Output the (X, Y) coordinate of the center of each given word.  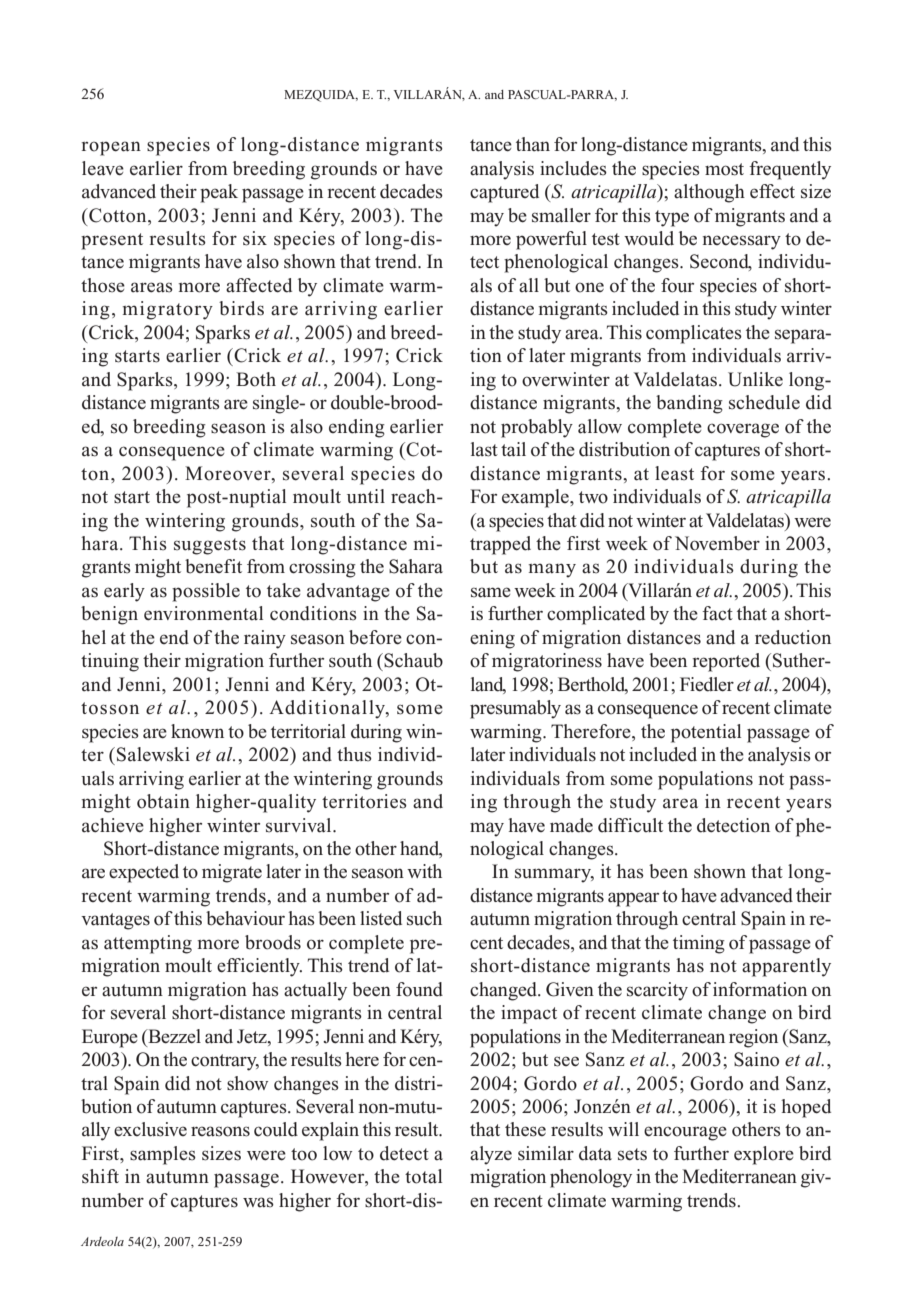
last (484, 449)
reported (726, 662)
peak (219, 193)
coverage (743, 430)
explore (764, 1155)
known (197, 731)
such (424, 918)
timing (699, 944)
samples (163, 1155)
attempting (148, 944)
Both (256, 379)
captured (504, 193)
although (709, 193)
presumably (515, 709)
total (423, 1176)
